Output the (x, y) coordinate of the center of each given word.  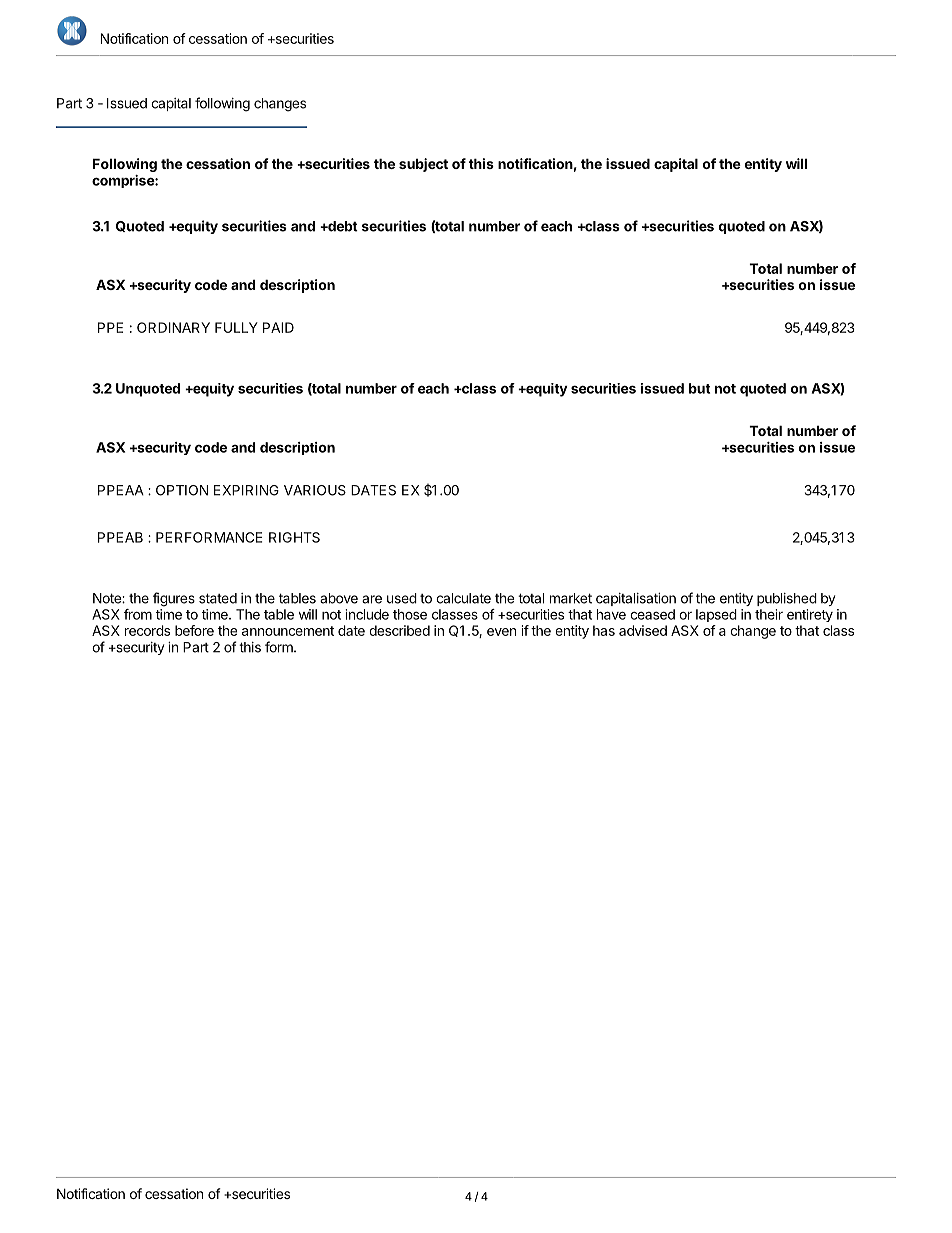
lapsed (716, 615)
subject (423, 165)
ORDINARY (173, 327)
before (194, 630)
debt (342, 226)
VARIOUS (315, 490)
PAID (278, 327)
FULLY (236, 327)
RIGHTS (294, 537)
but (700, 388)
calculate (463, 598)
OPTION (182, 490)
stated (218, 598)
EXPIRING (246, 490)
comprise (124, 181)
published (787, 599)
